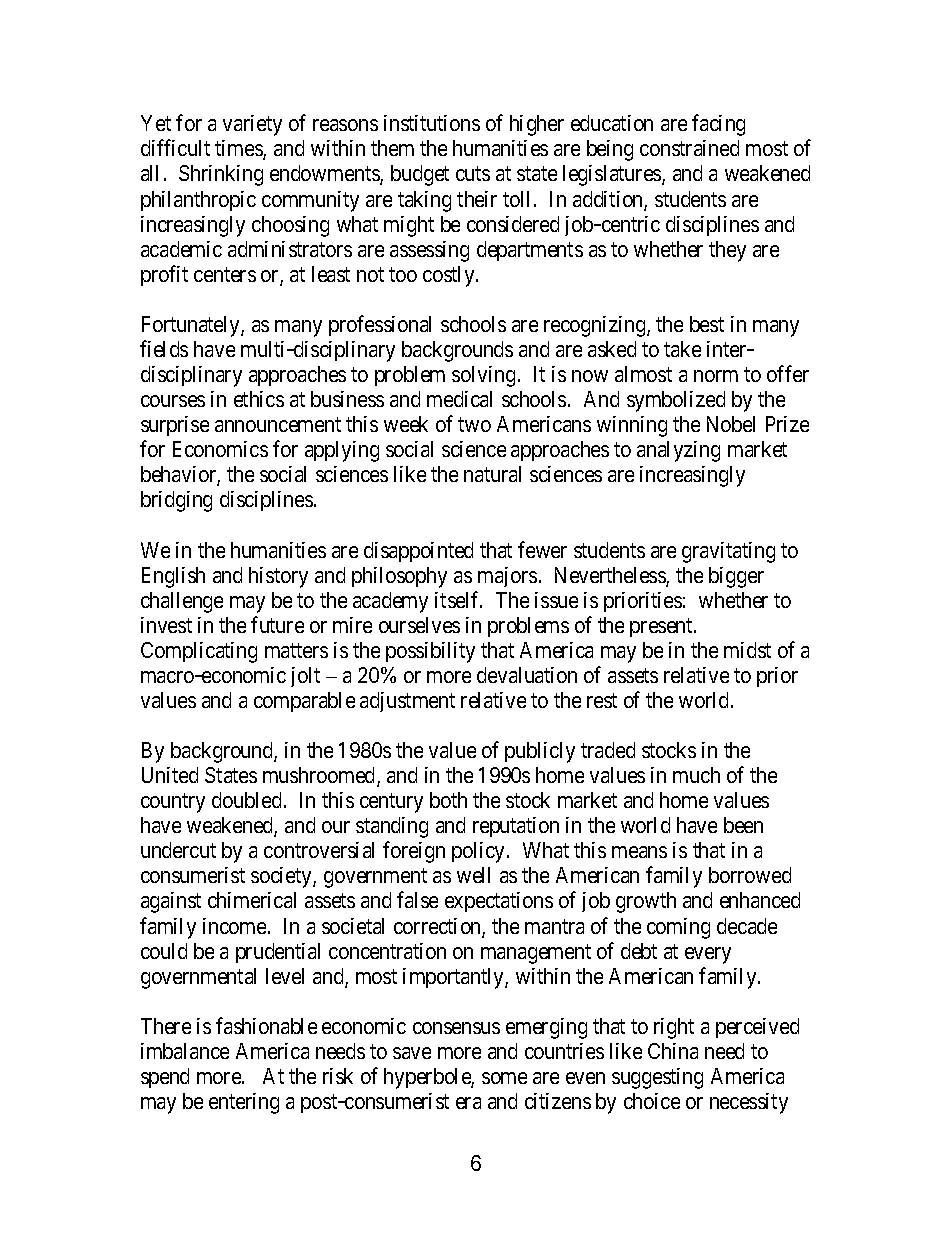 The width and height of the screenshot is (952, 1233). What do you see at coordinates (473, 174) in the screenshot?
I see `cuts` at bounding box center [473, 174].
